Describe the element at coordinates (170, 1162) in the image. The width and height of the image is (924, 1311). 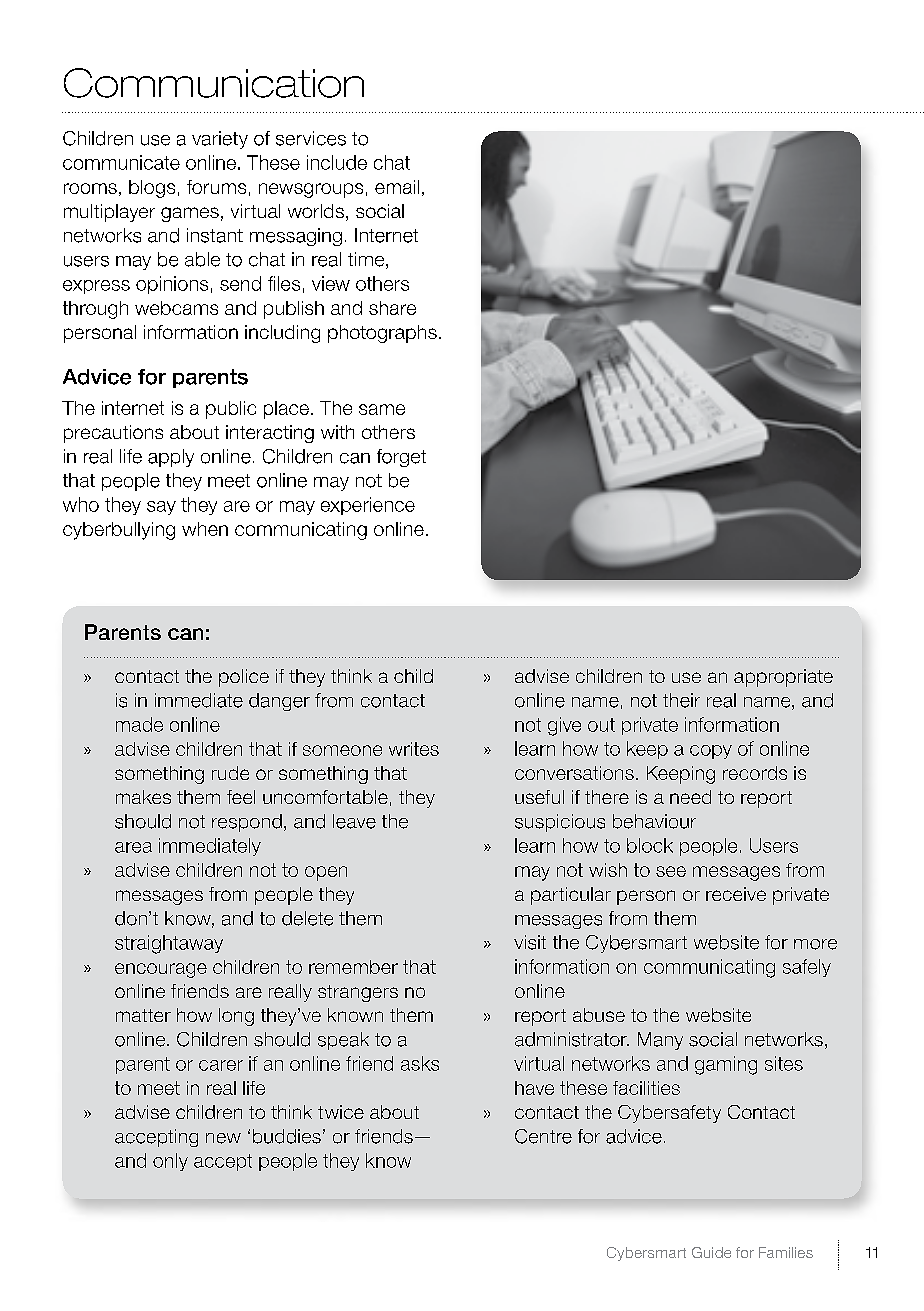
I see `only` at that location.
